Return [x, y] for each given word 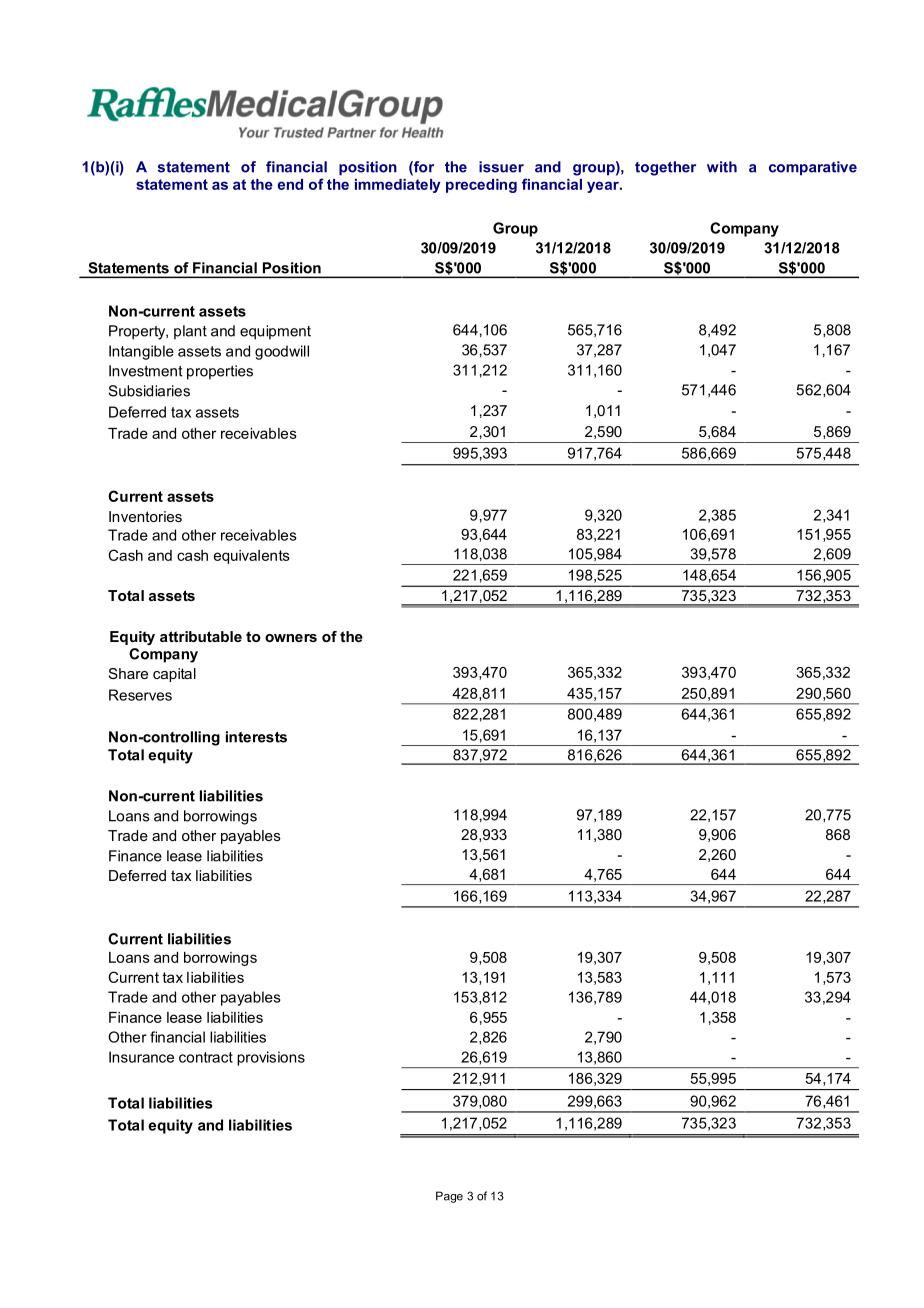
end [290, 184]
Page [449, 1197]
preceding [481, 186]
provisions [271, 1058]
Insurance [141, 1057]
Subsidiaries [149, 391]
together [665, 168]
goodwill [282, 352]
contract [206, 1057]
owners [291, 638]
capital [174, 675]
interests [256, 737]
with [722, 167]
